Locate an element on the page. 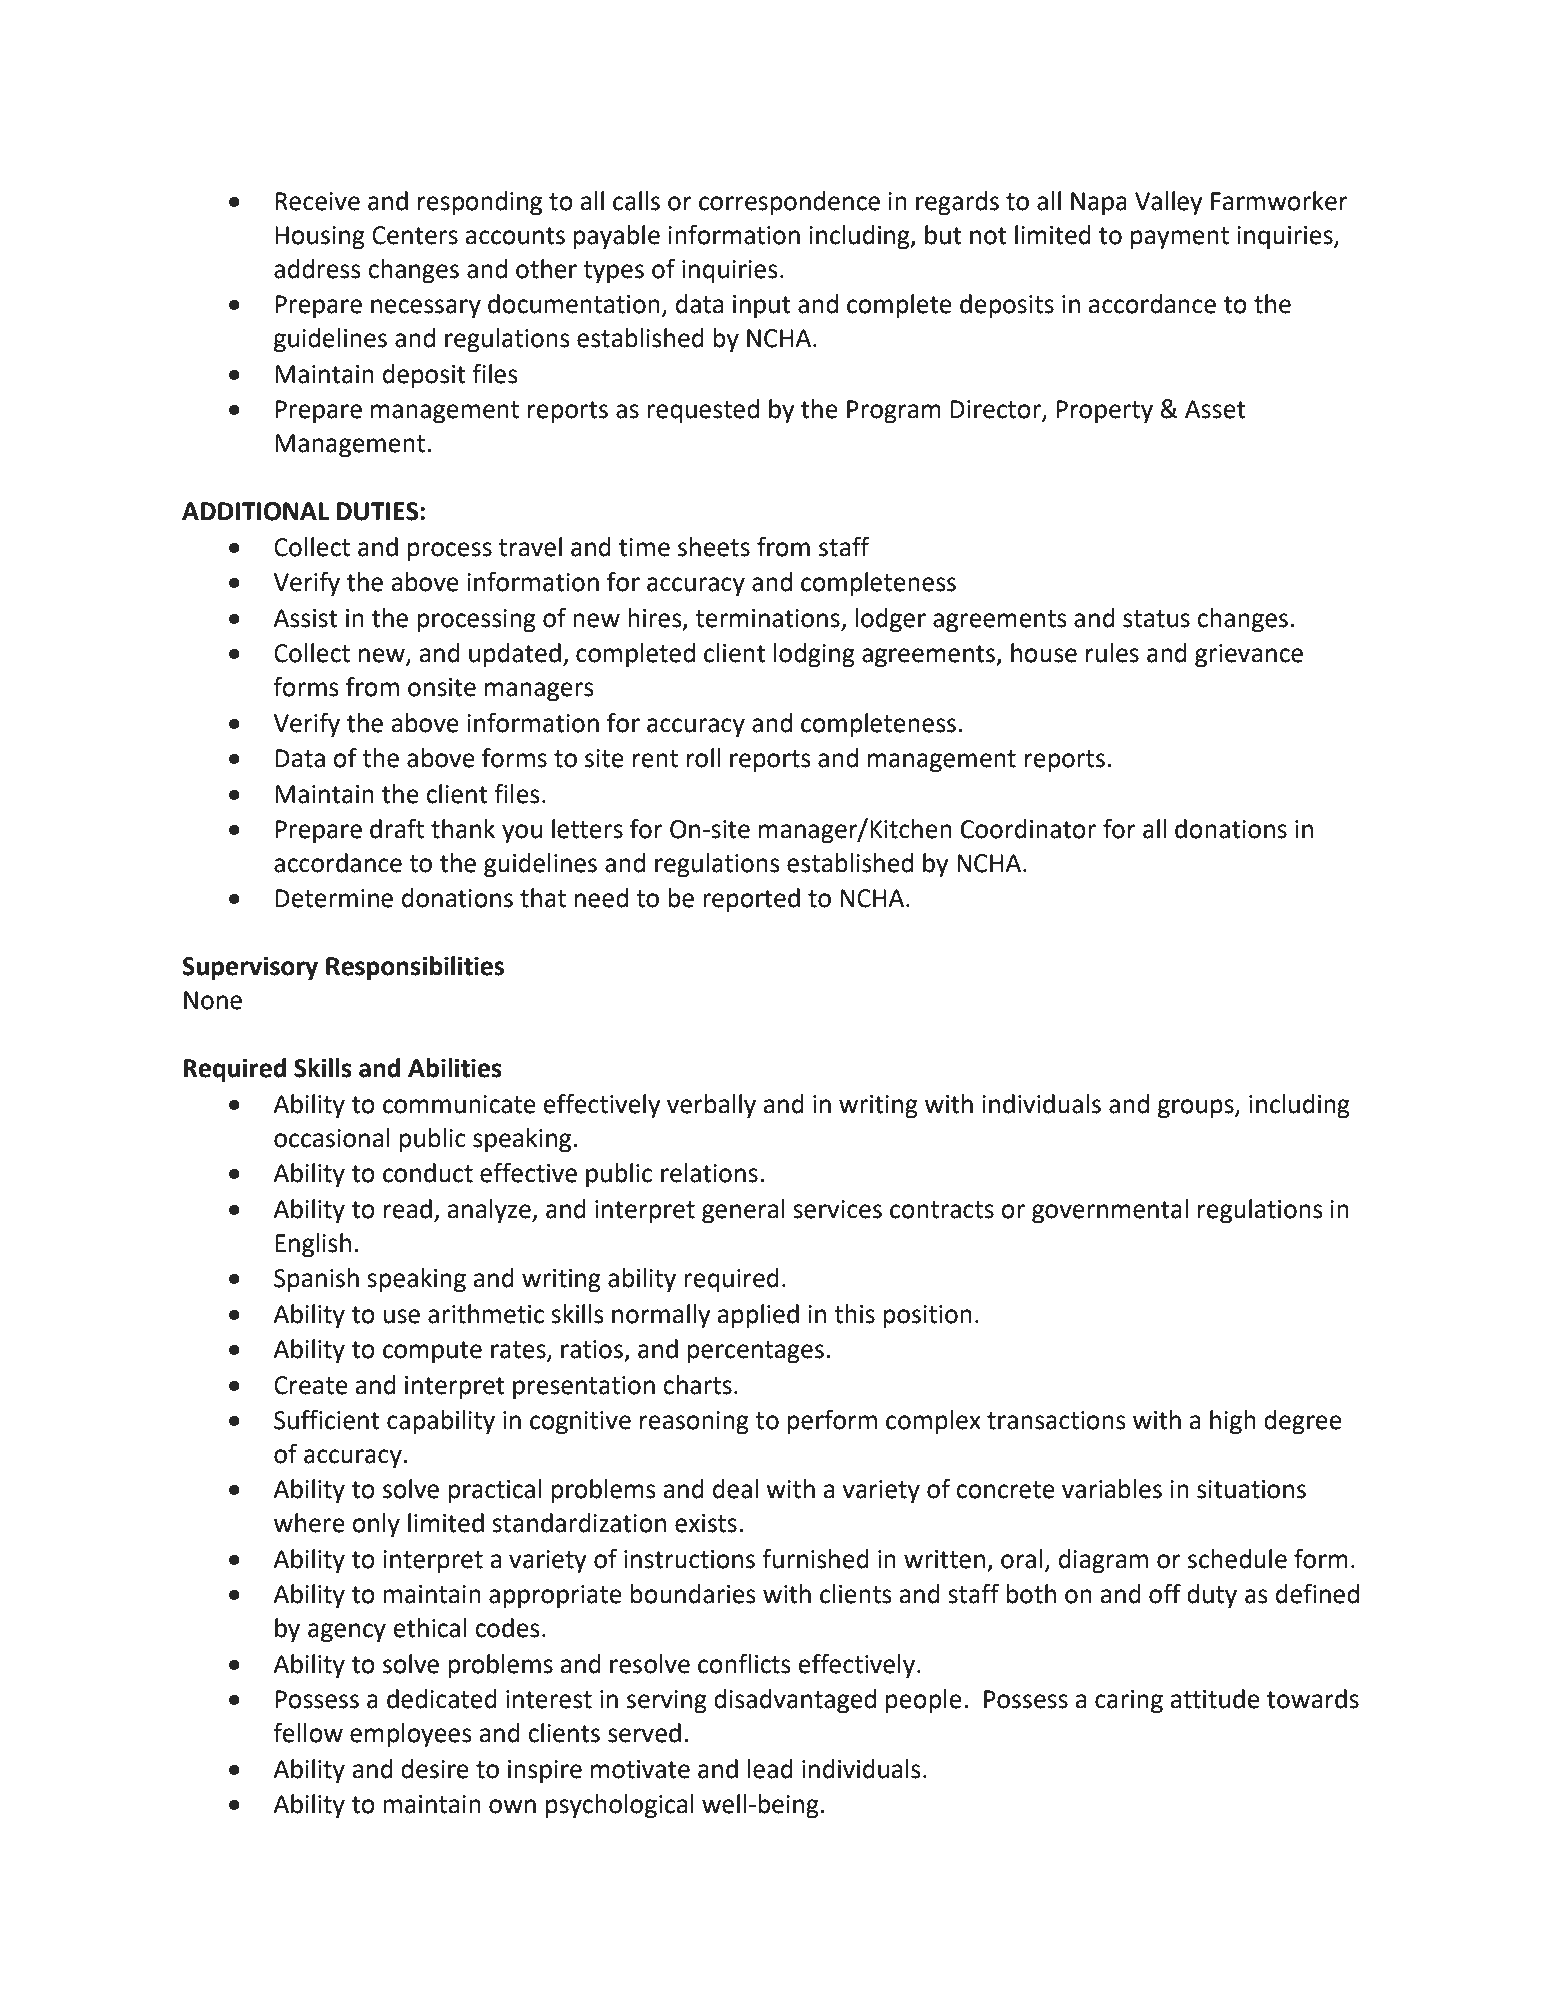  grievance is located at coordinates (1249, 656).
